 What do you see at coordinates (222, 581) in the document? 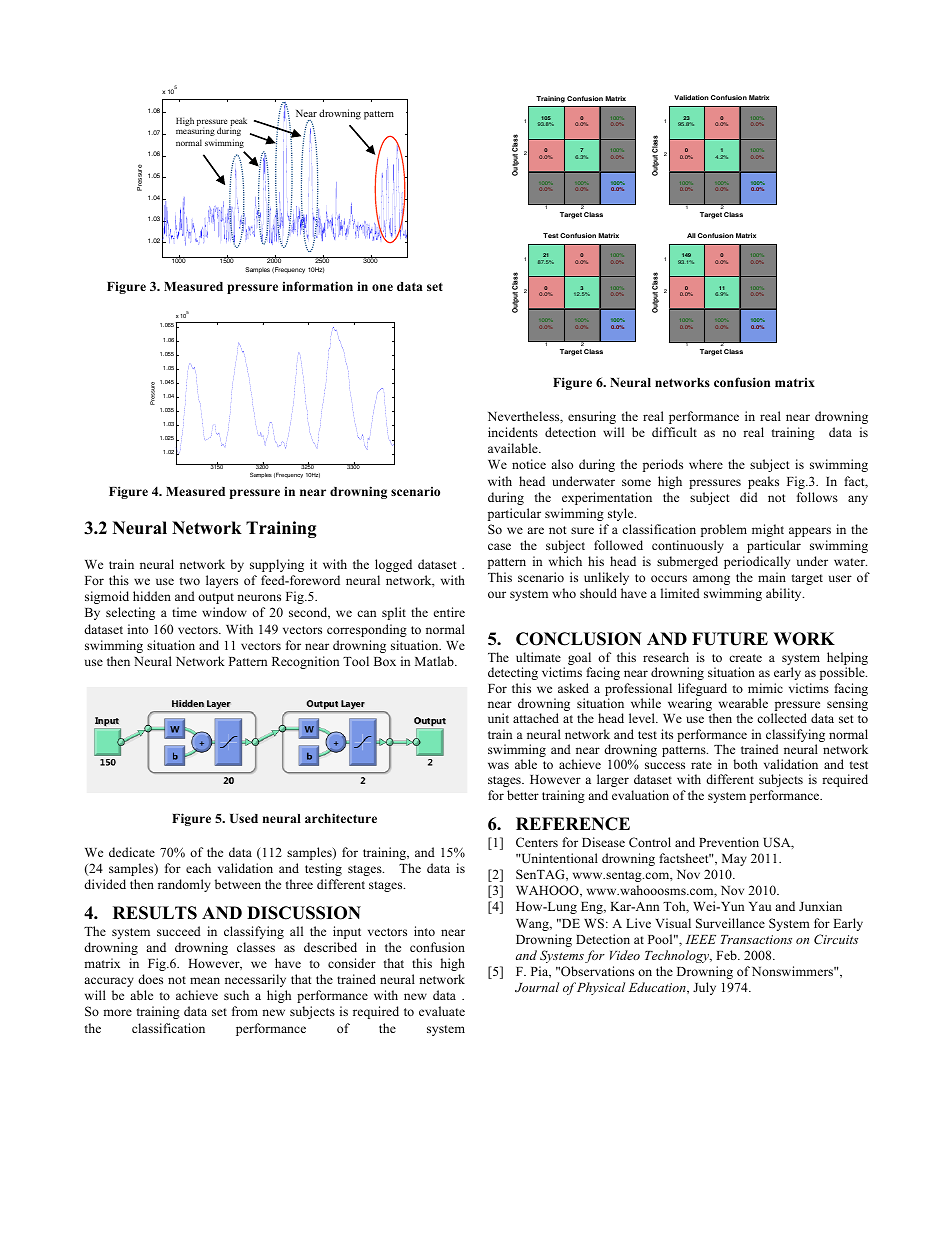
I see `layers` at bounding box center [222, 581].
